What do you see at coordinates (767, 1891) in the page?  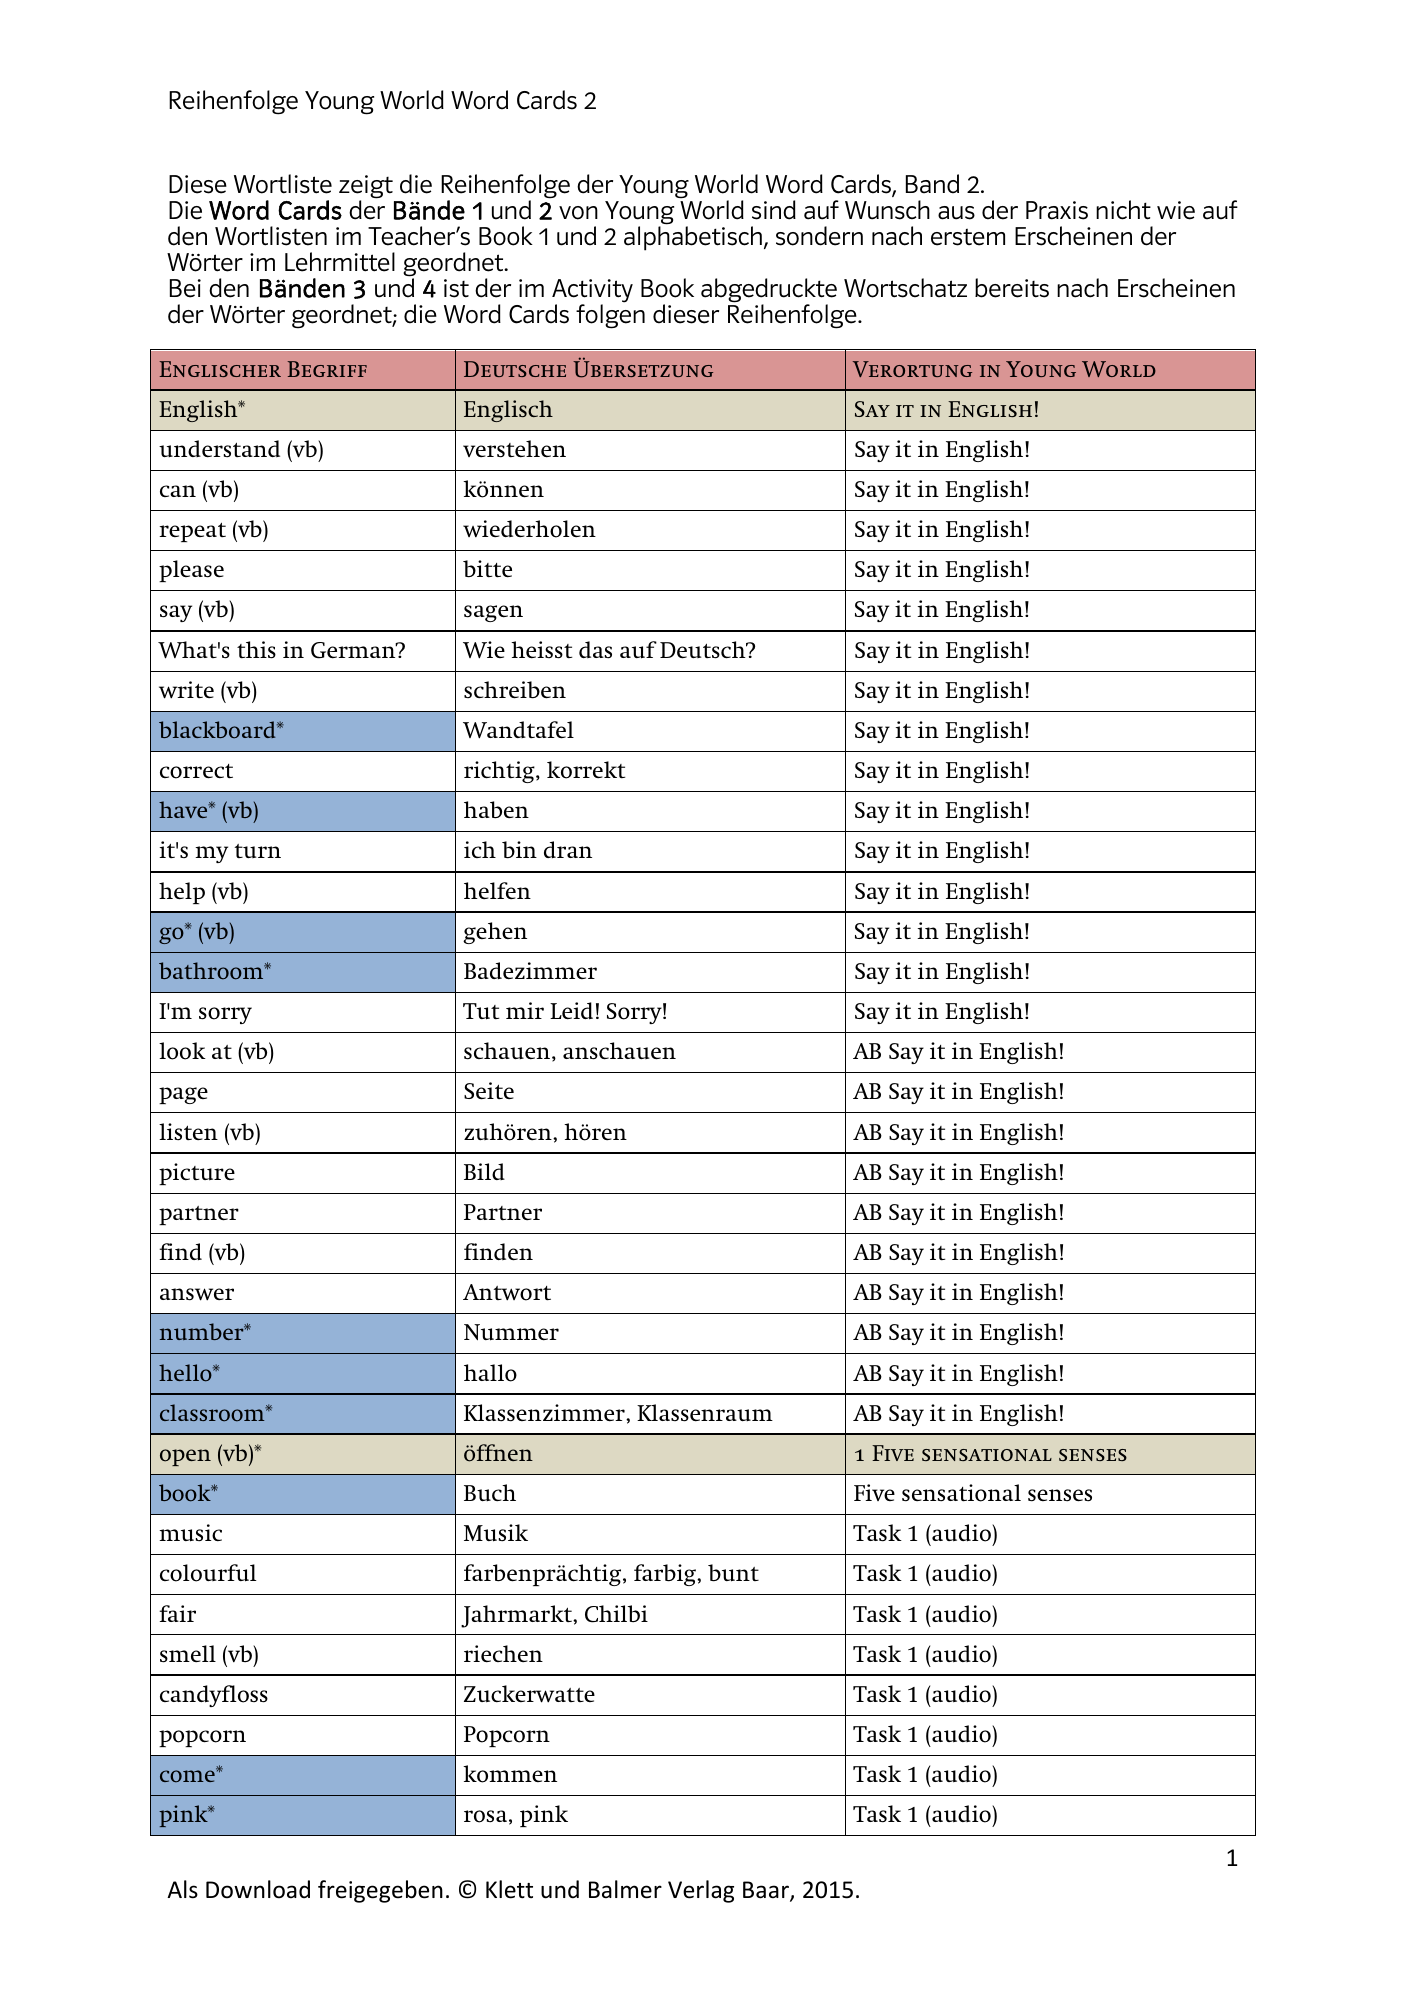 I see `Baar` at bounding box center [767, 1891].
